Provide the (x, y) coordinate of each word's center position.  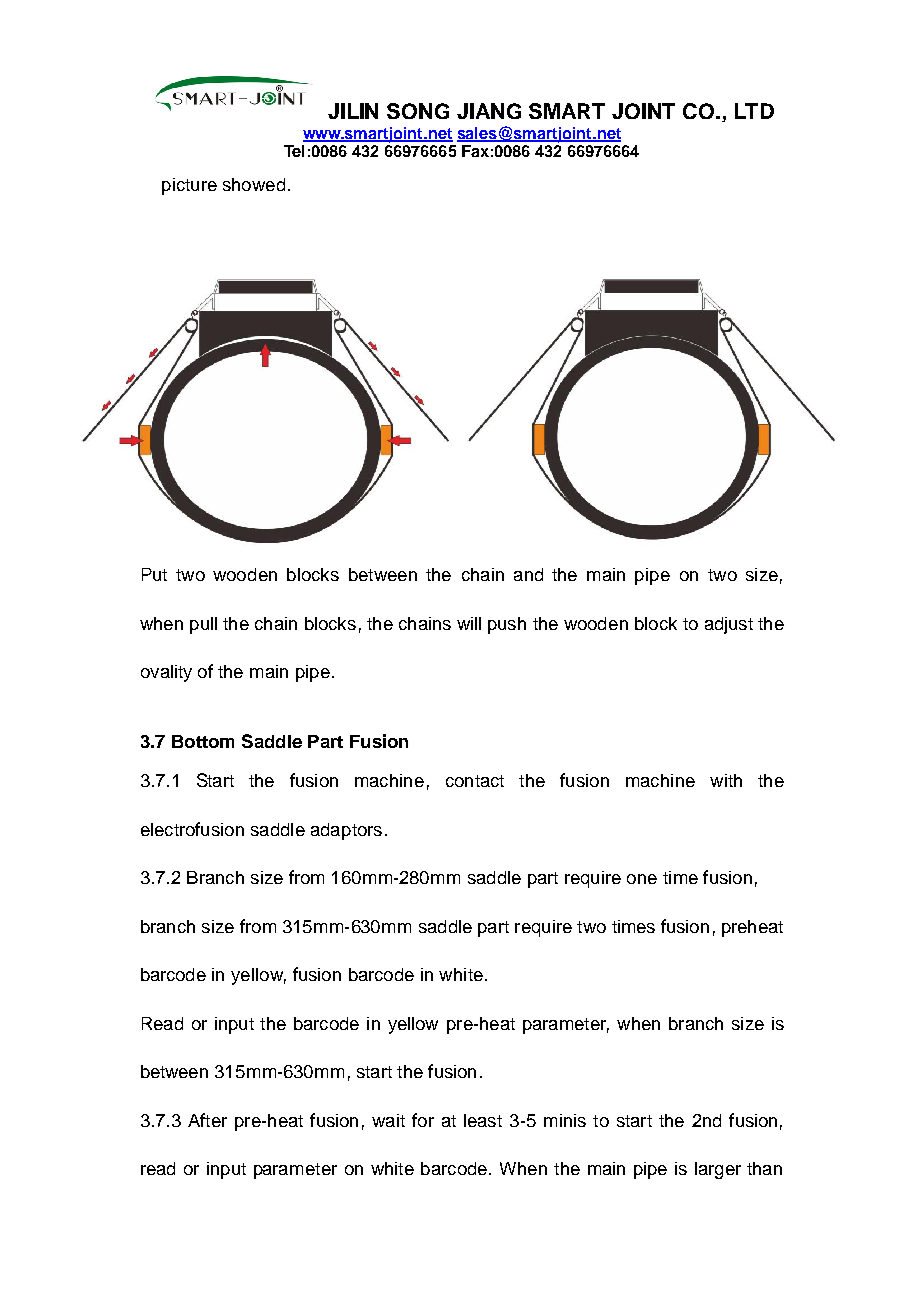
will (469, 623)
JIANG (489, 111)
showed (254, 184)
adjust (729, 625)
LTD (754, 111)
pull (203, 625)
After (207, 1120)
